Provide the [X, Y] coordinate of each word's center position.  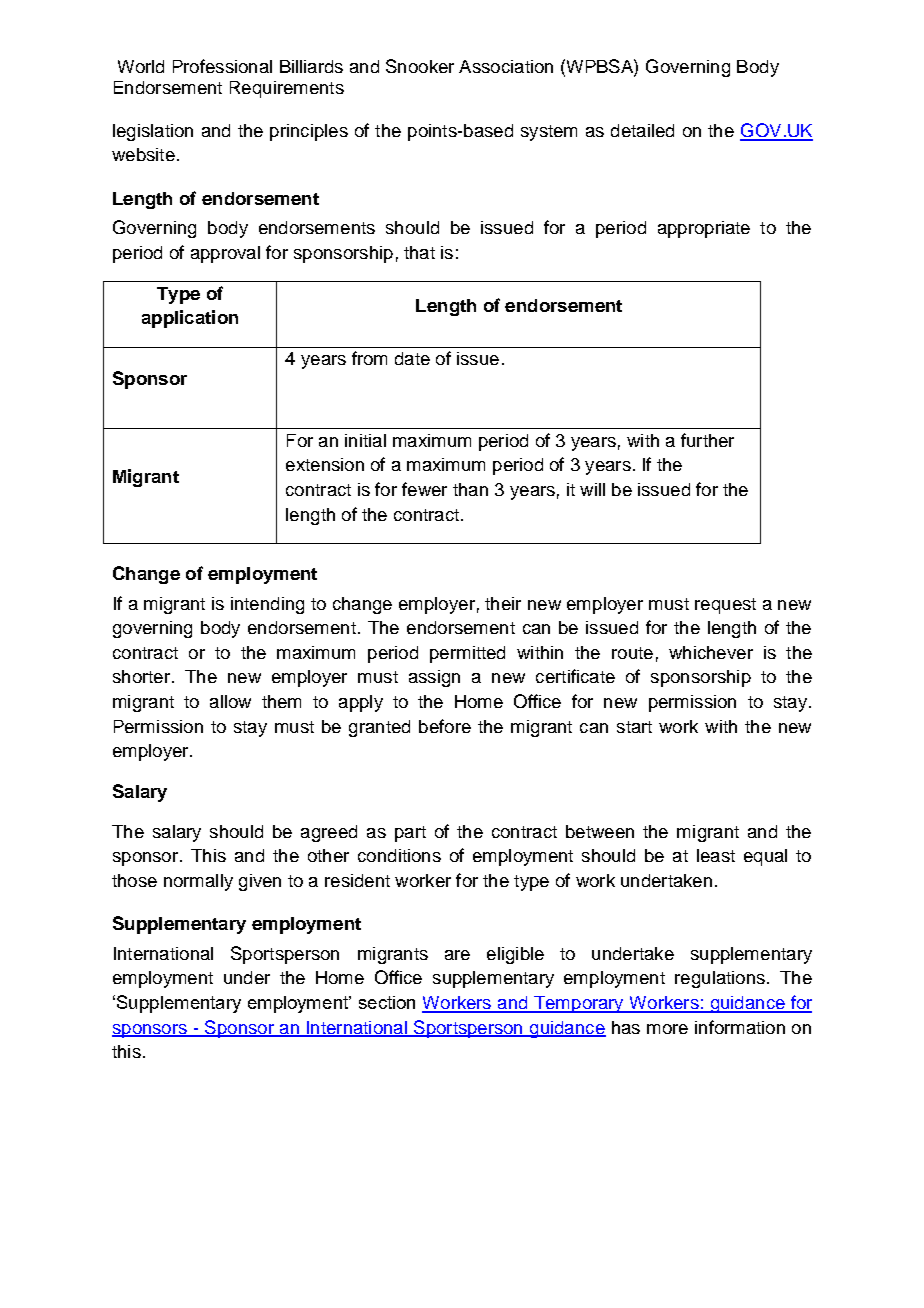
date [412, 358]
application [190, 319]
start [634, 727]
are [457, 955]
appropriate [704, 229]
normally [198, 882]
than [470, 489]
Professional [222, 66]
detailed [642, 130]
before [445, 726]
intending [267, 605]
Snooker [420, 66]
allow [230, 701]
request [725, 606]
